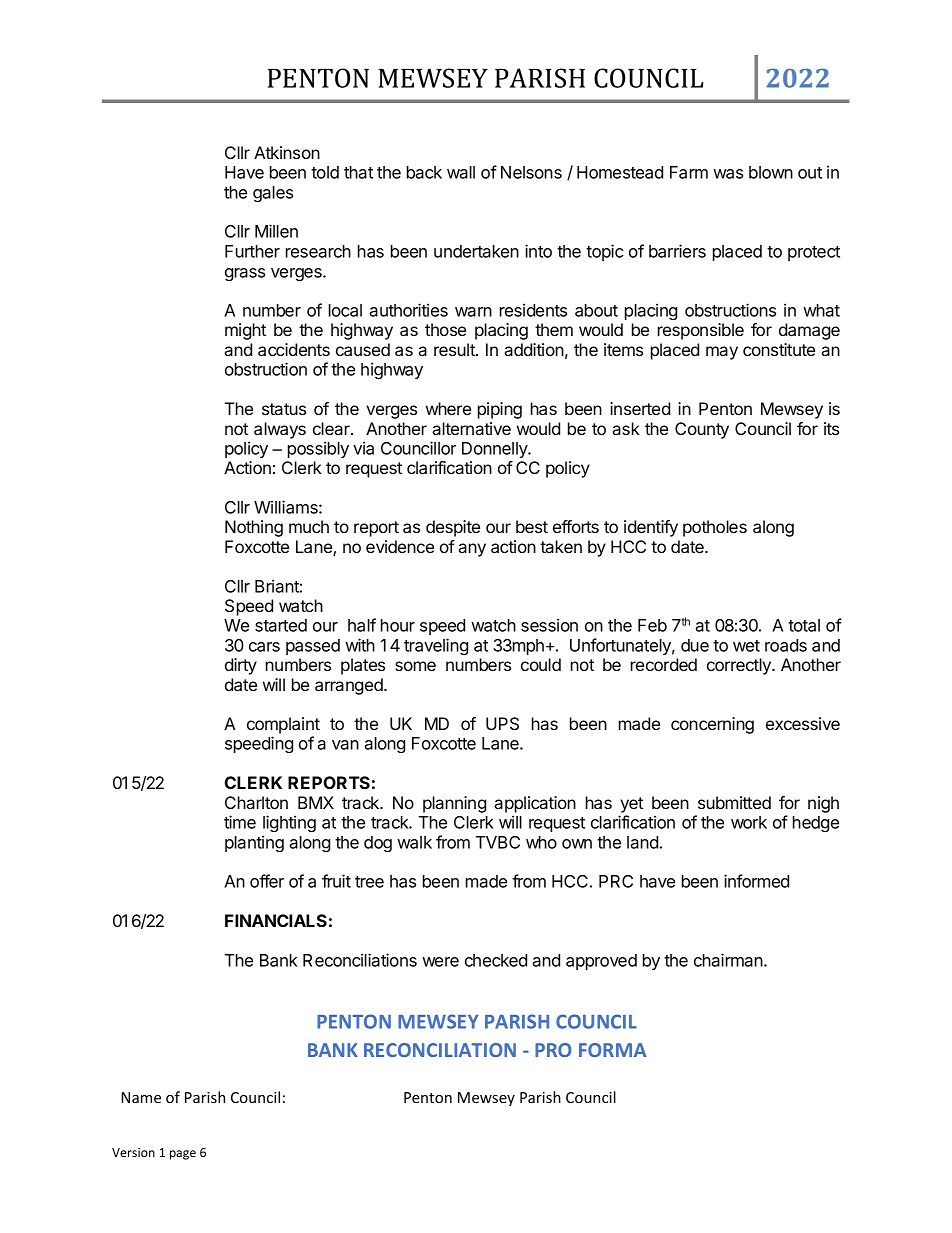 The height and width of the screenshot is (1233, 952). What do you see at coordinates (241, 666) in the screenshot?
I see `dirty` at bounding box center [241, 666].
